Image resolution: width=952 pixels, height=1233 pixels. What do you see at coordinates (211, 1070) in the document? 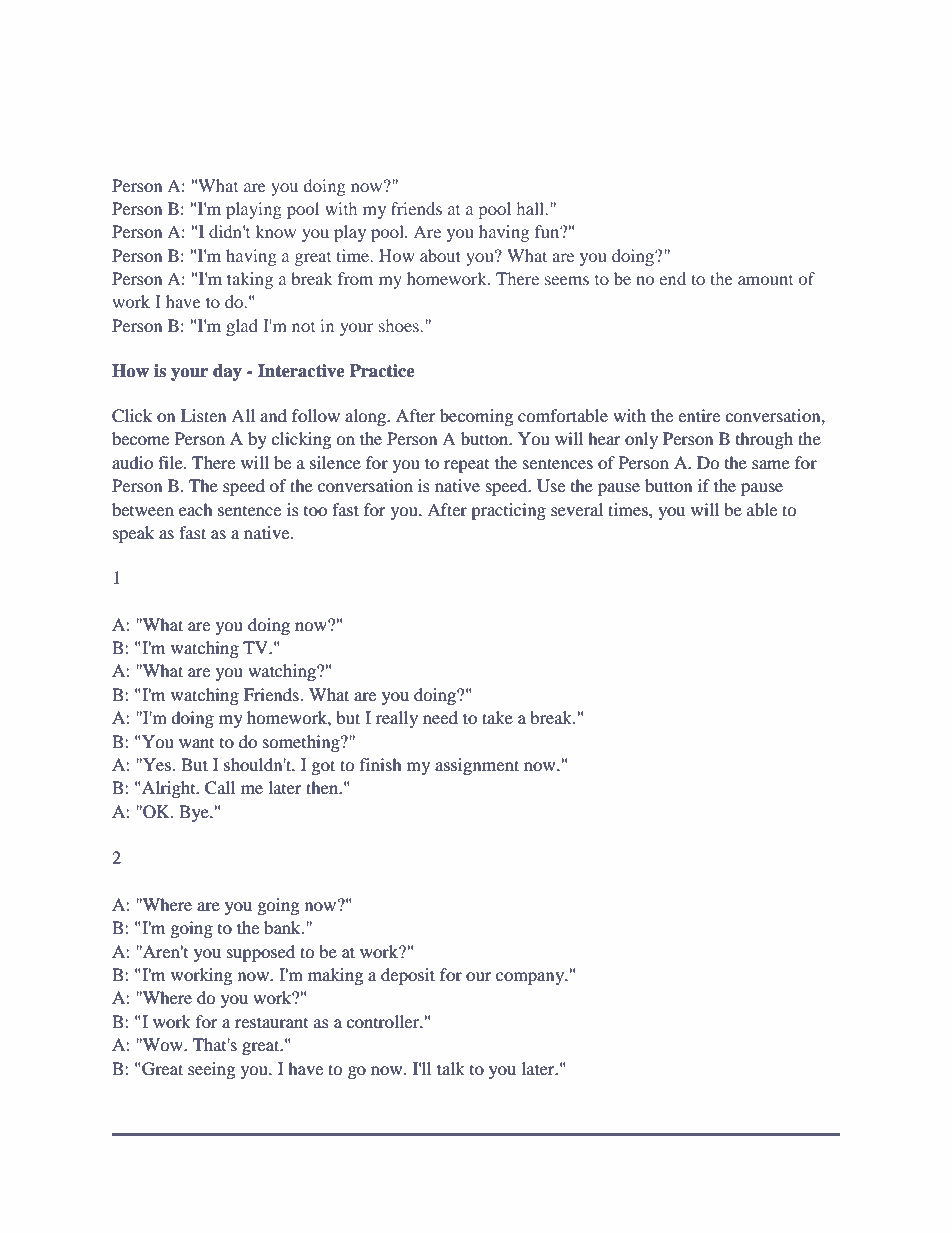
I see `seeing` at bounding box center [211, 1070].
